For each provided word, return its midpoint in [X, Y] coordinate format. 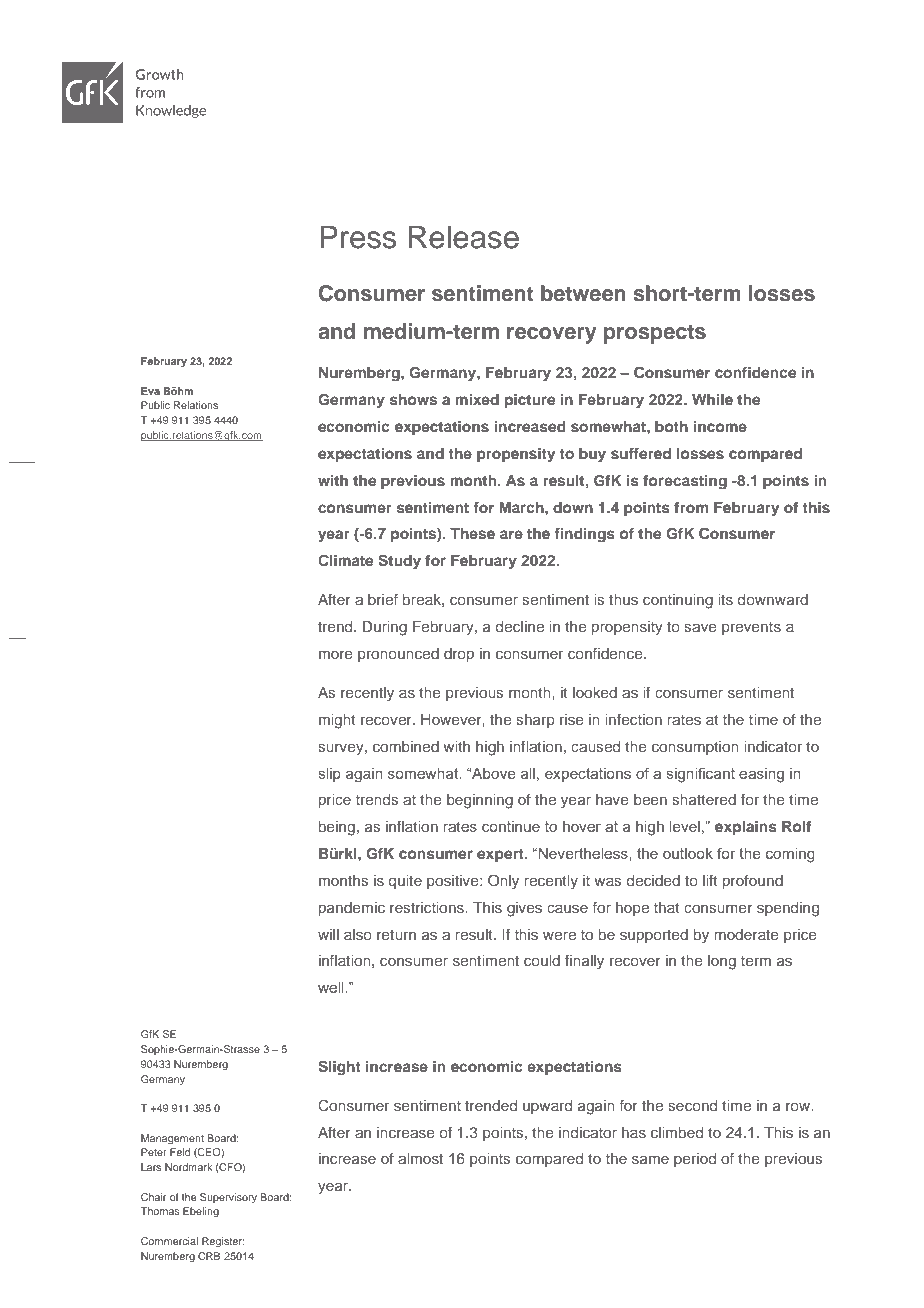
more [336, 654]
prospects [655, 334]
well [332, 987]
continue [511, 826]
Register [223, 1242]
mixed [477, 399]
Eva [150, 391]
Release [463, 237]
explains [746, 828]
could [542, 960]
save [700, 627]
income [720, 426]
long [722, 962]
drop [459, 655]
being [337, 828]
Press [358, 237]
